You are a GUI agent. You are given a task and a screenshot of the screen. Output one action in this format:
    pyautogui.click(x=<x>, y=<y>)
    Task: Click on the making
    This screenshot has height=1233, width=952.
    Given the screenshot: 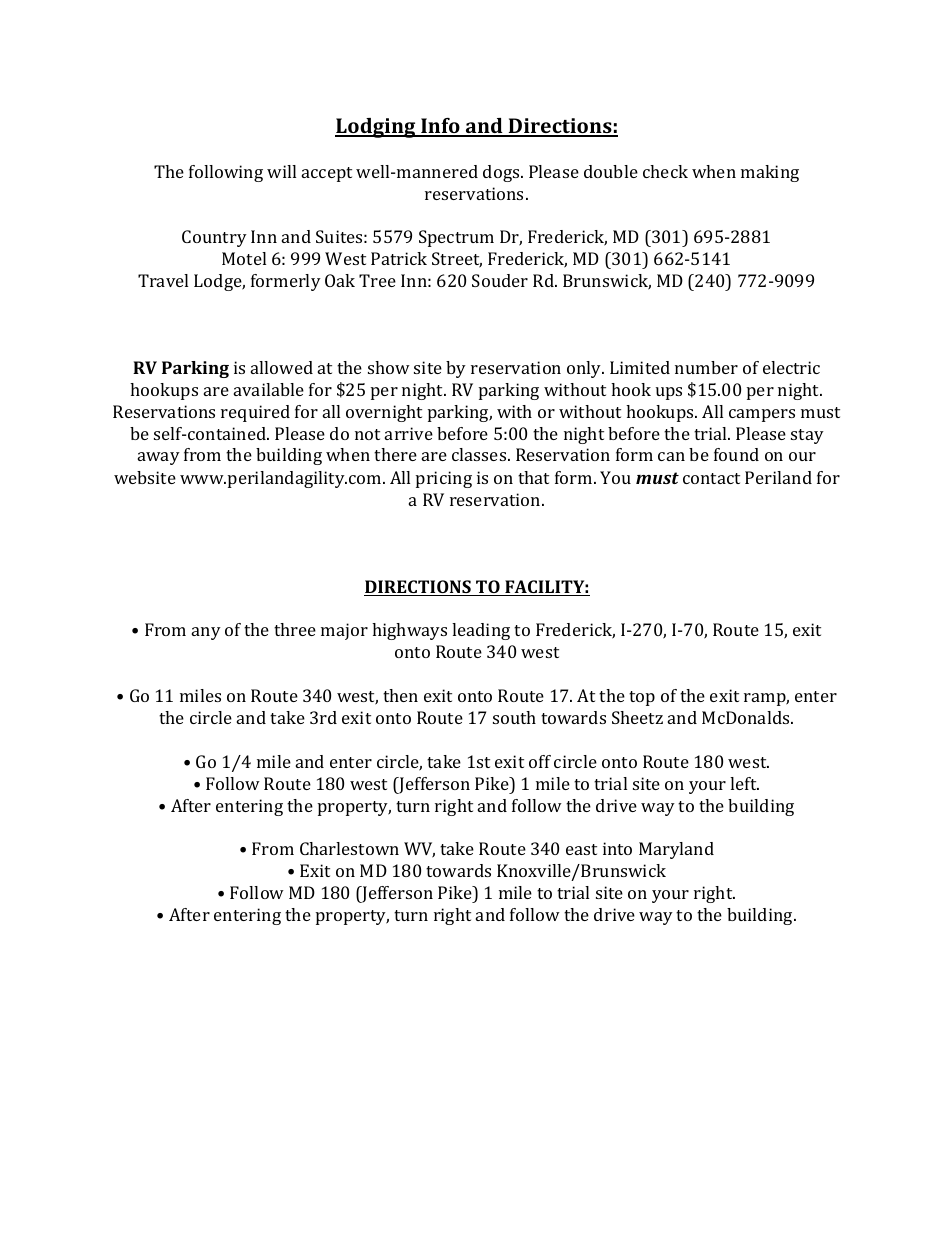 What is the action you would take?
    pyautogui.click(x=770, y=173)
